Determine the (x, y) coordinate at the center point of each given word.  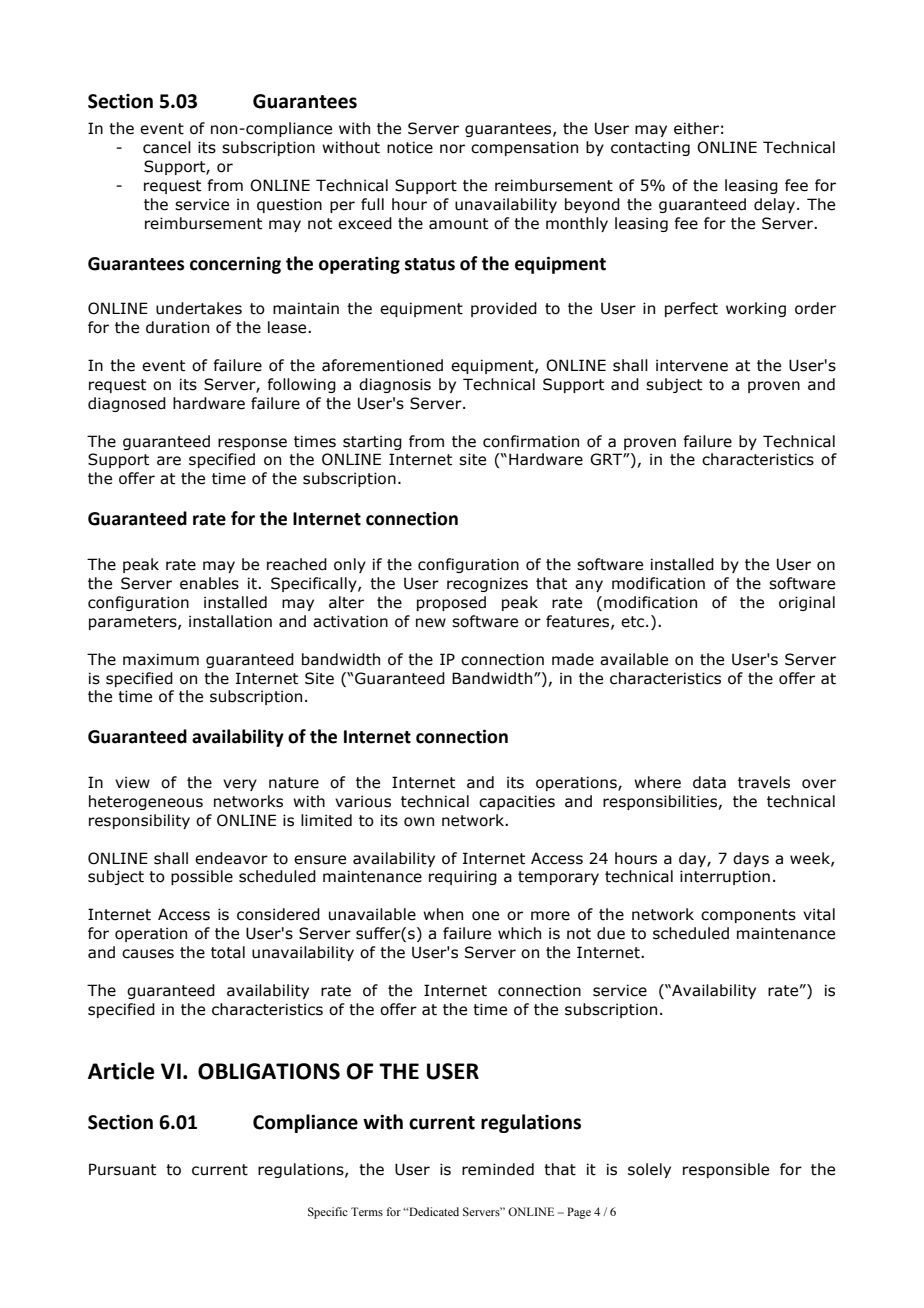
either (696, 128)
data (709, 782)
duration (177, 327)
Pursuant (122, 1169)
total (228, 952)
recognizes (487, 584)
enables (209, 583)
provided (504, 309)
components (748, 916)
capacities (517, 802)
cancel (167, 147)
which (519, 933)
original (807, 603)
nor (452, 149)
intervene (692, 365)
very (240, 785)
